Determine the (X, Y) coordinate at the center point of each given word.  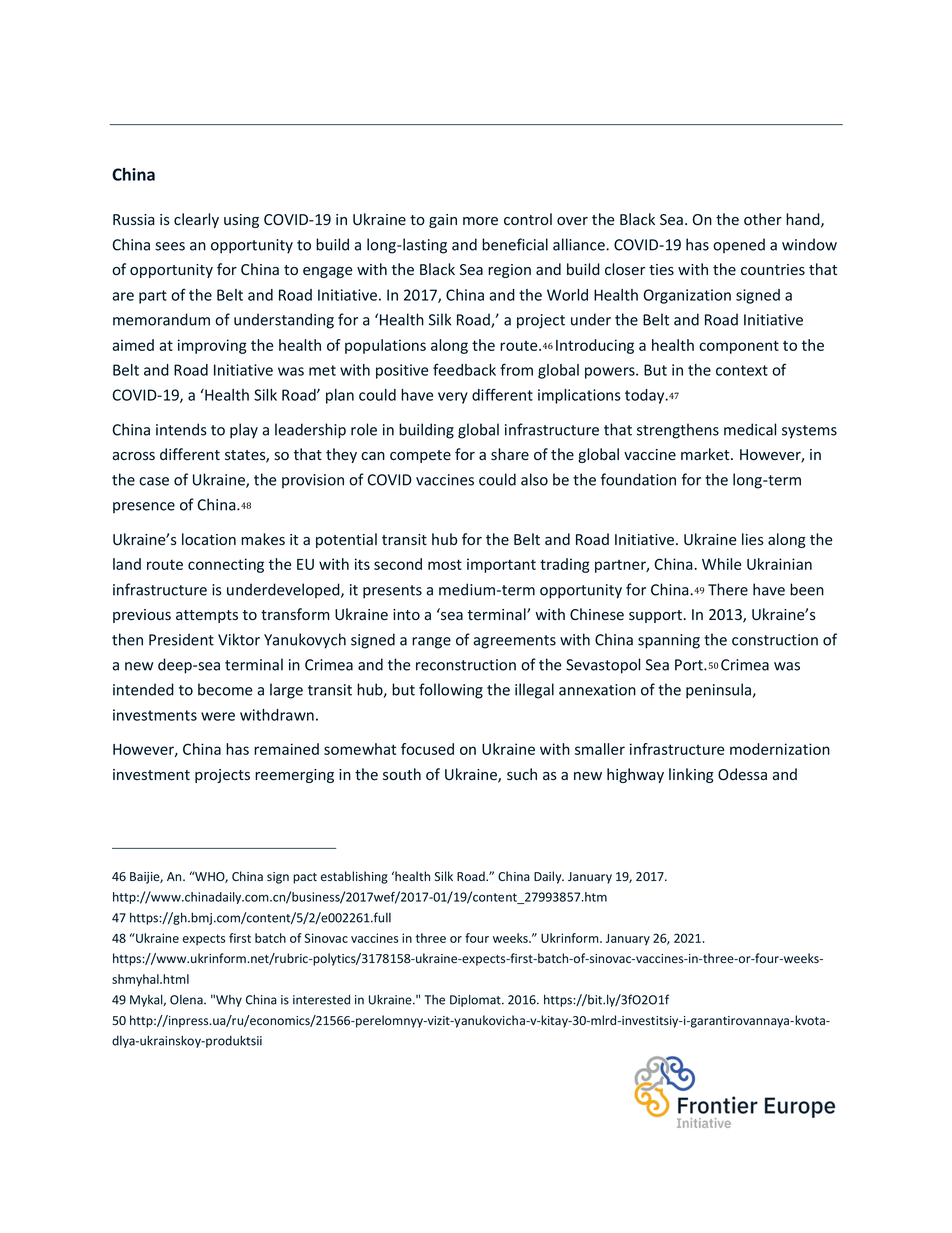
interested (321, 999)
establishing (354, 877)
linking (691, 775)
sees (170, 246)
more (480, 221)
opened (739, 245)
